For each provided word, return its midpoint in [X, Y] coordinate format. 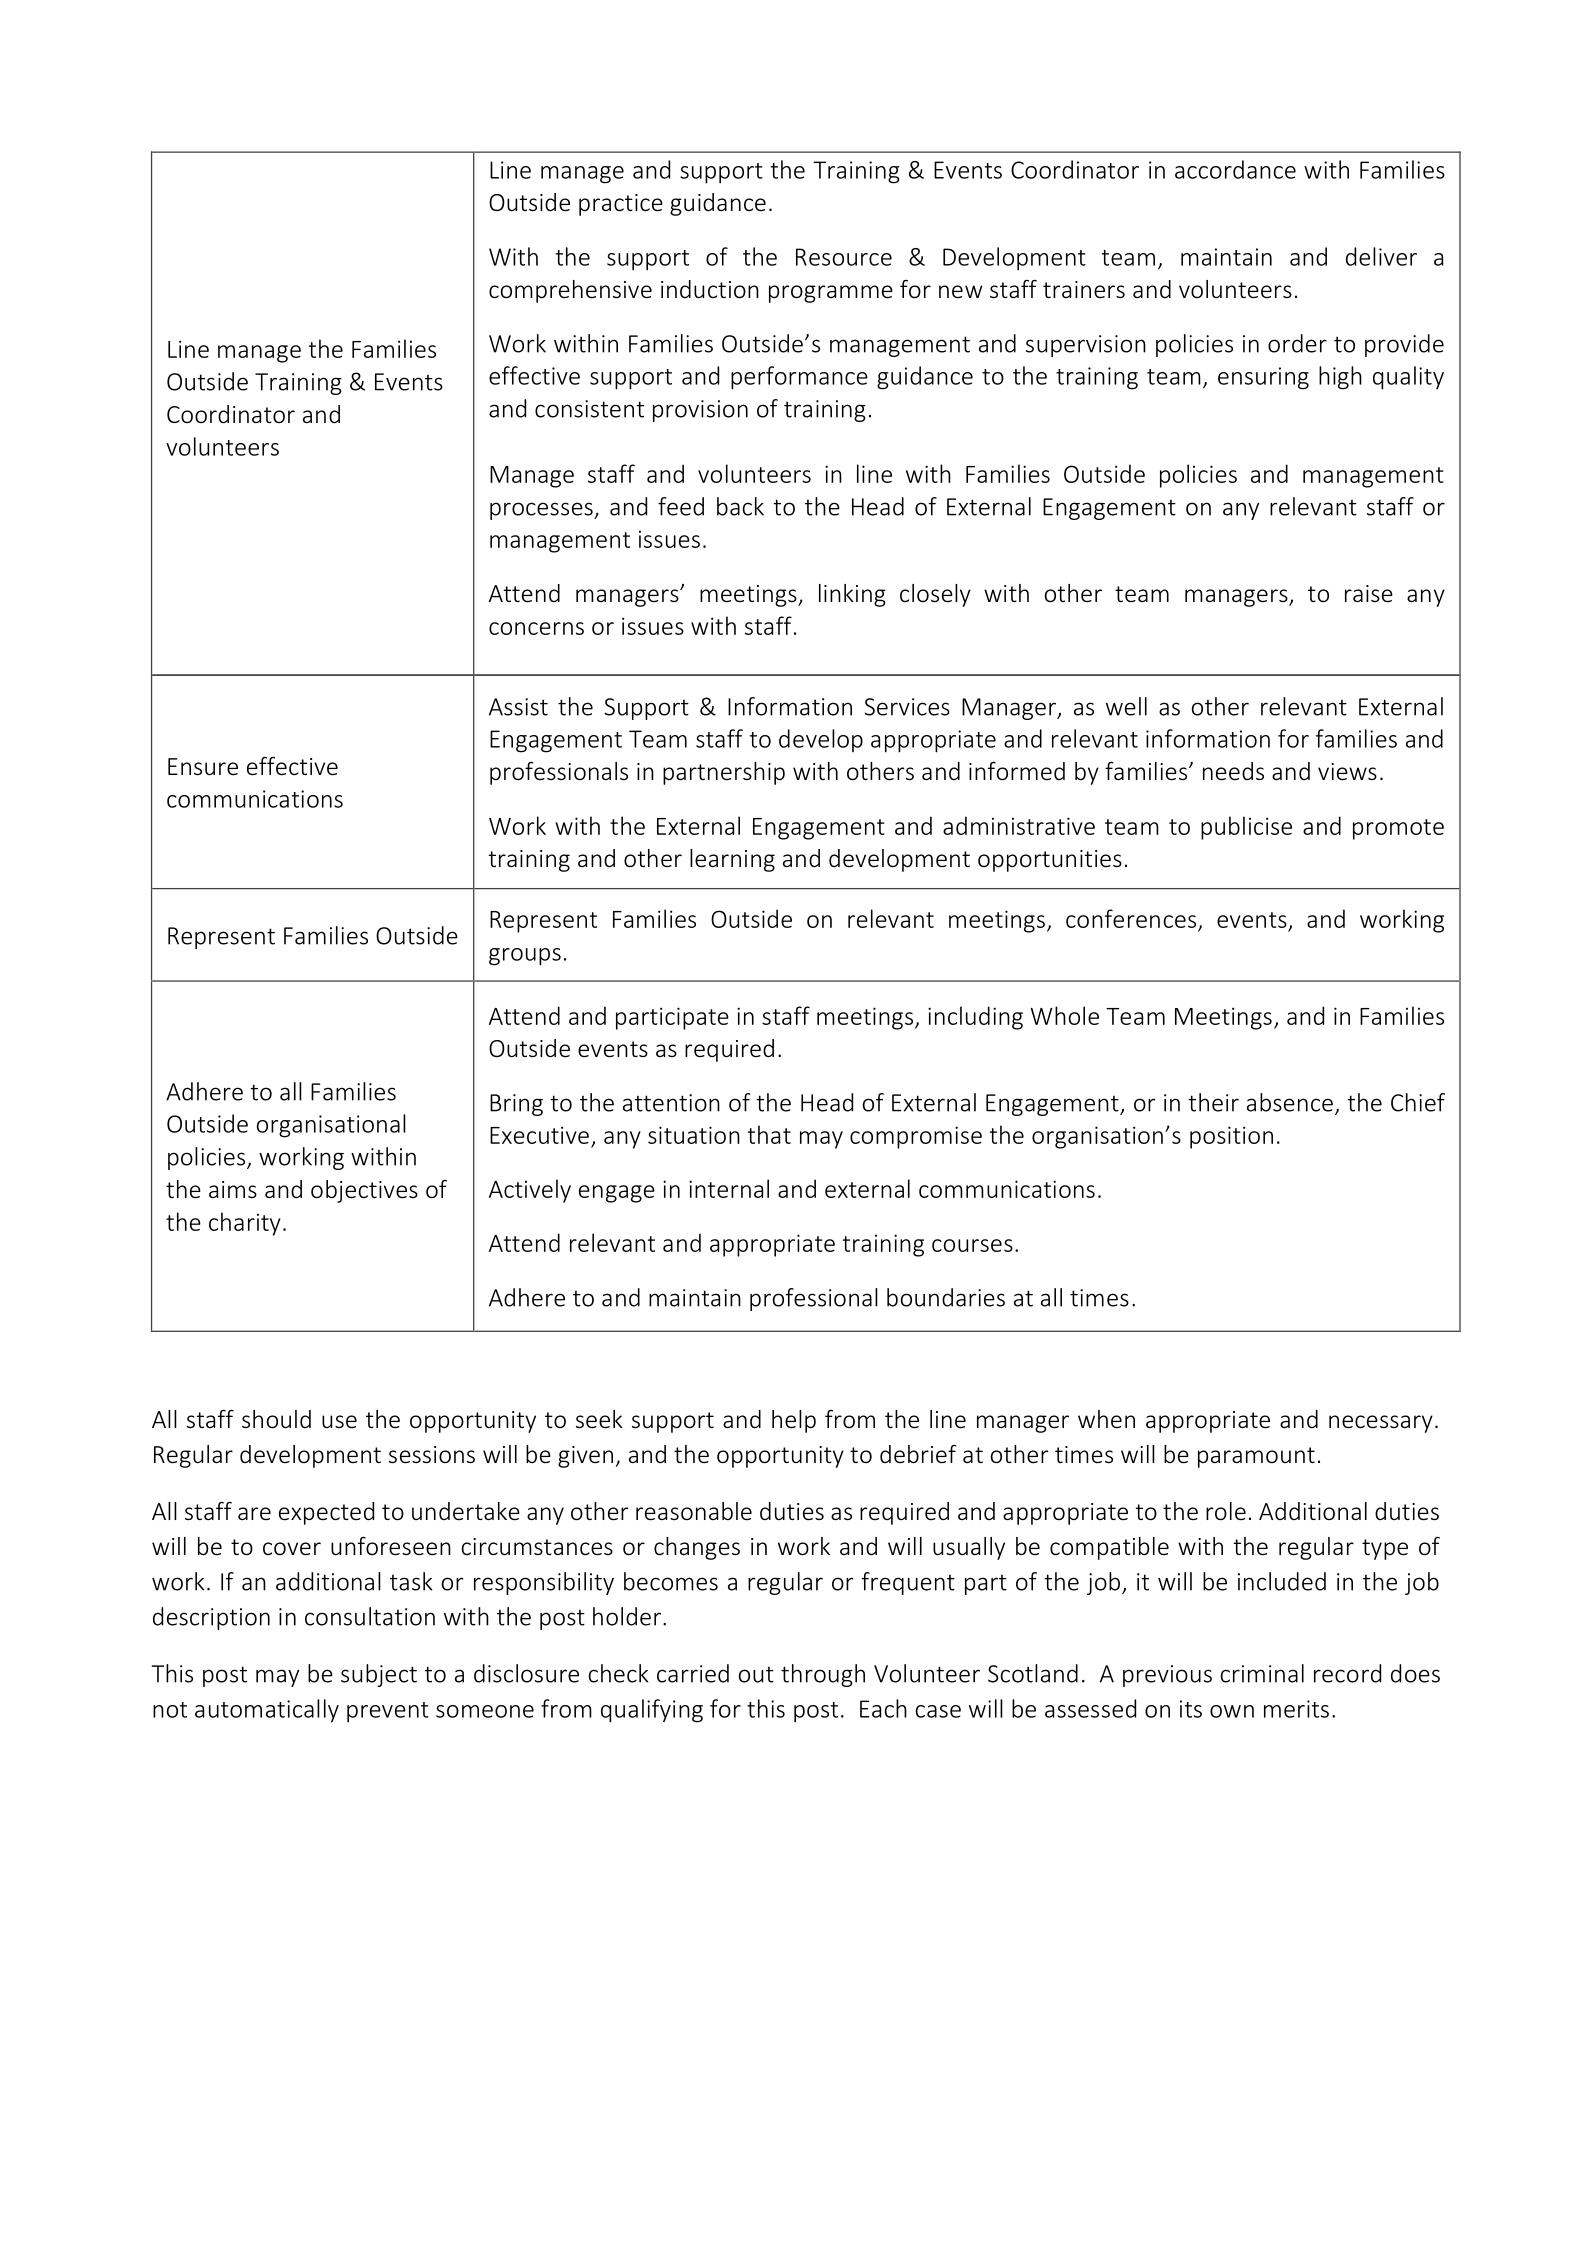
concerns [536, 628]
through [823, 1675]
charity [245, 1224]
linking [852, 595]
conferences [1131, 918]
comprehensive [570, 291]
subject [379, 1675]
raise [1369, 594]
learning [732, 860]
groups [525, 957]
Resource [844, 257]
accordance [1235, 169]
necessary [1381, 1424]
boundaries [946, 1297]
